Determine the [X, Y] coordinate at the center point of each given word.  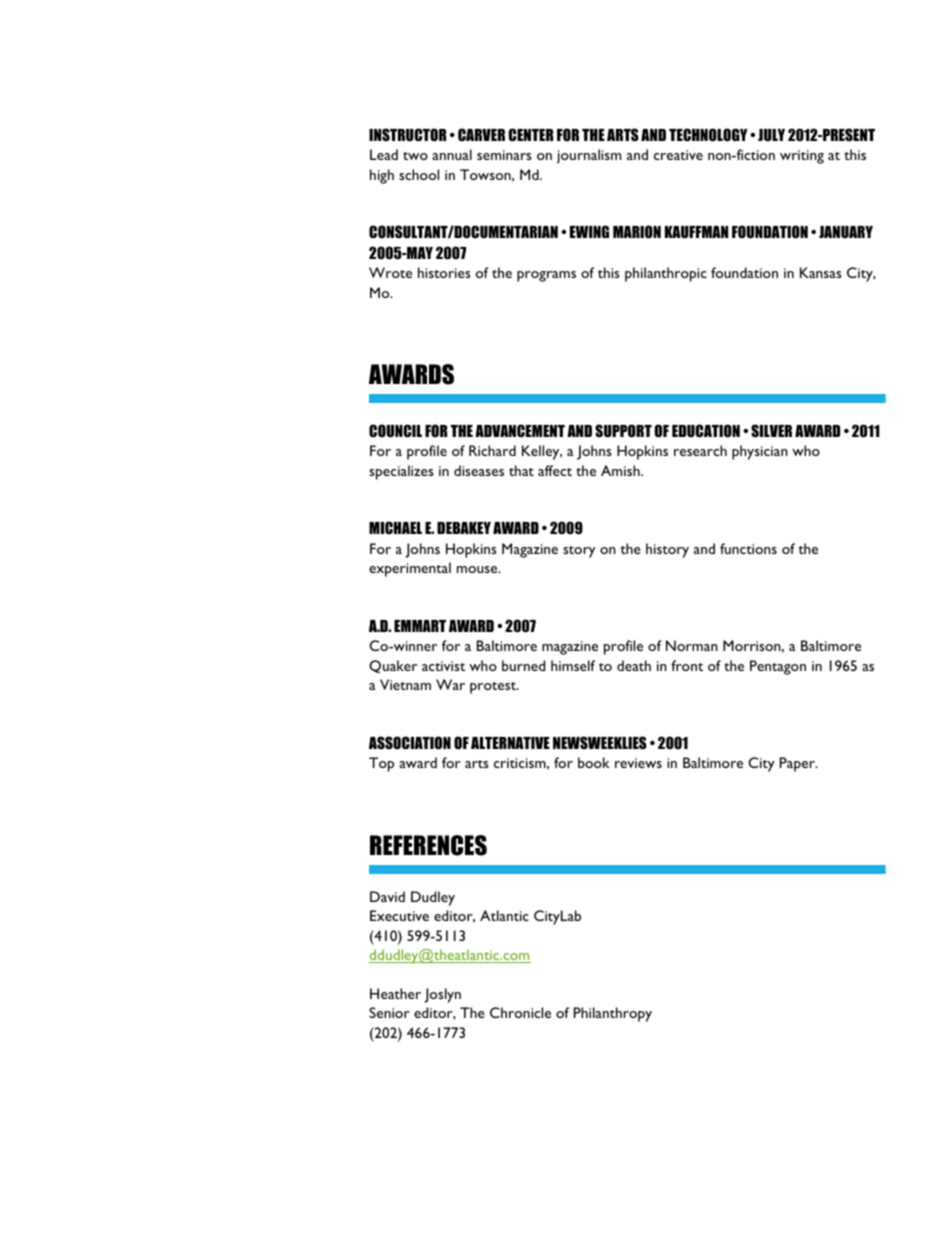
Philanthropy [613, 1014]
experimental [410, 569]
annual [452, 154]
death [634, 665]
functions [748, 548]
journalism [589, 156]
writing [802, 157]
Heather [395, 993]
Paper [798, 764]
